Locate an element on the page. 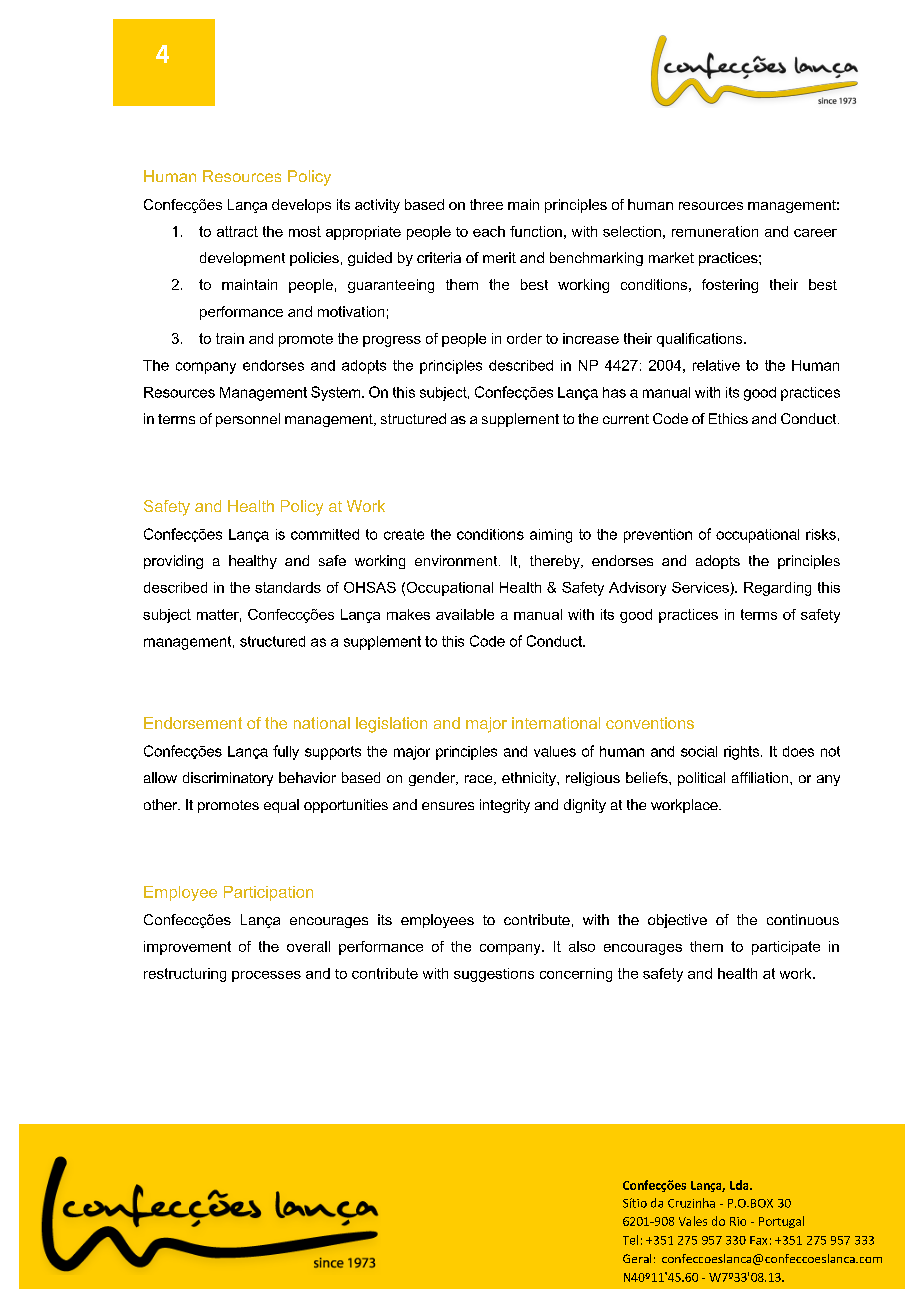  values is located at coordinates (555, 751).
